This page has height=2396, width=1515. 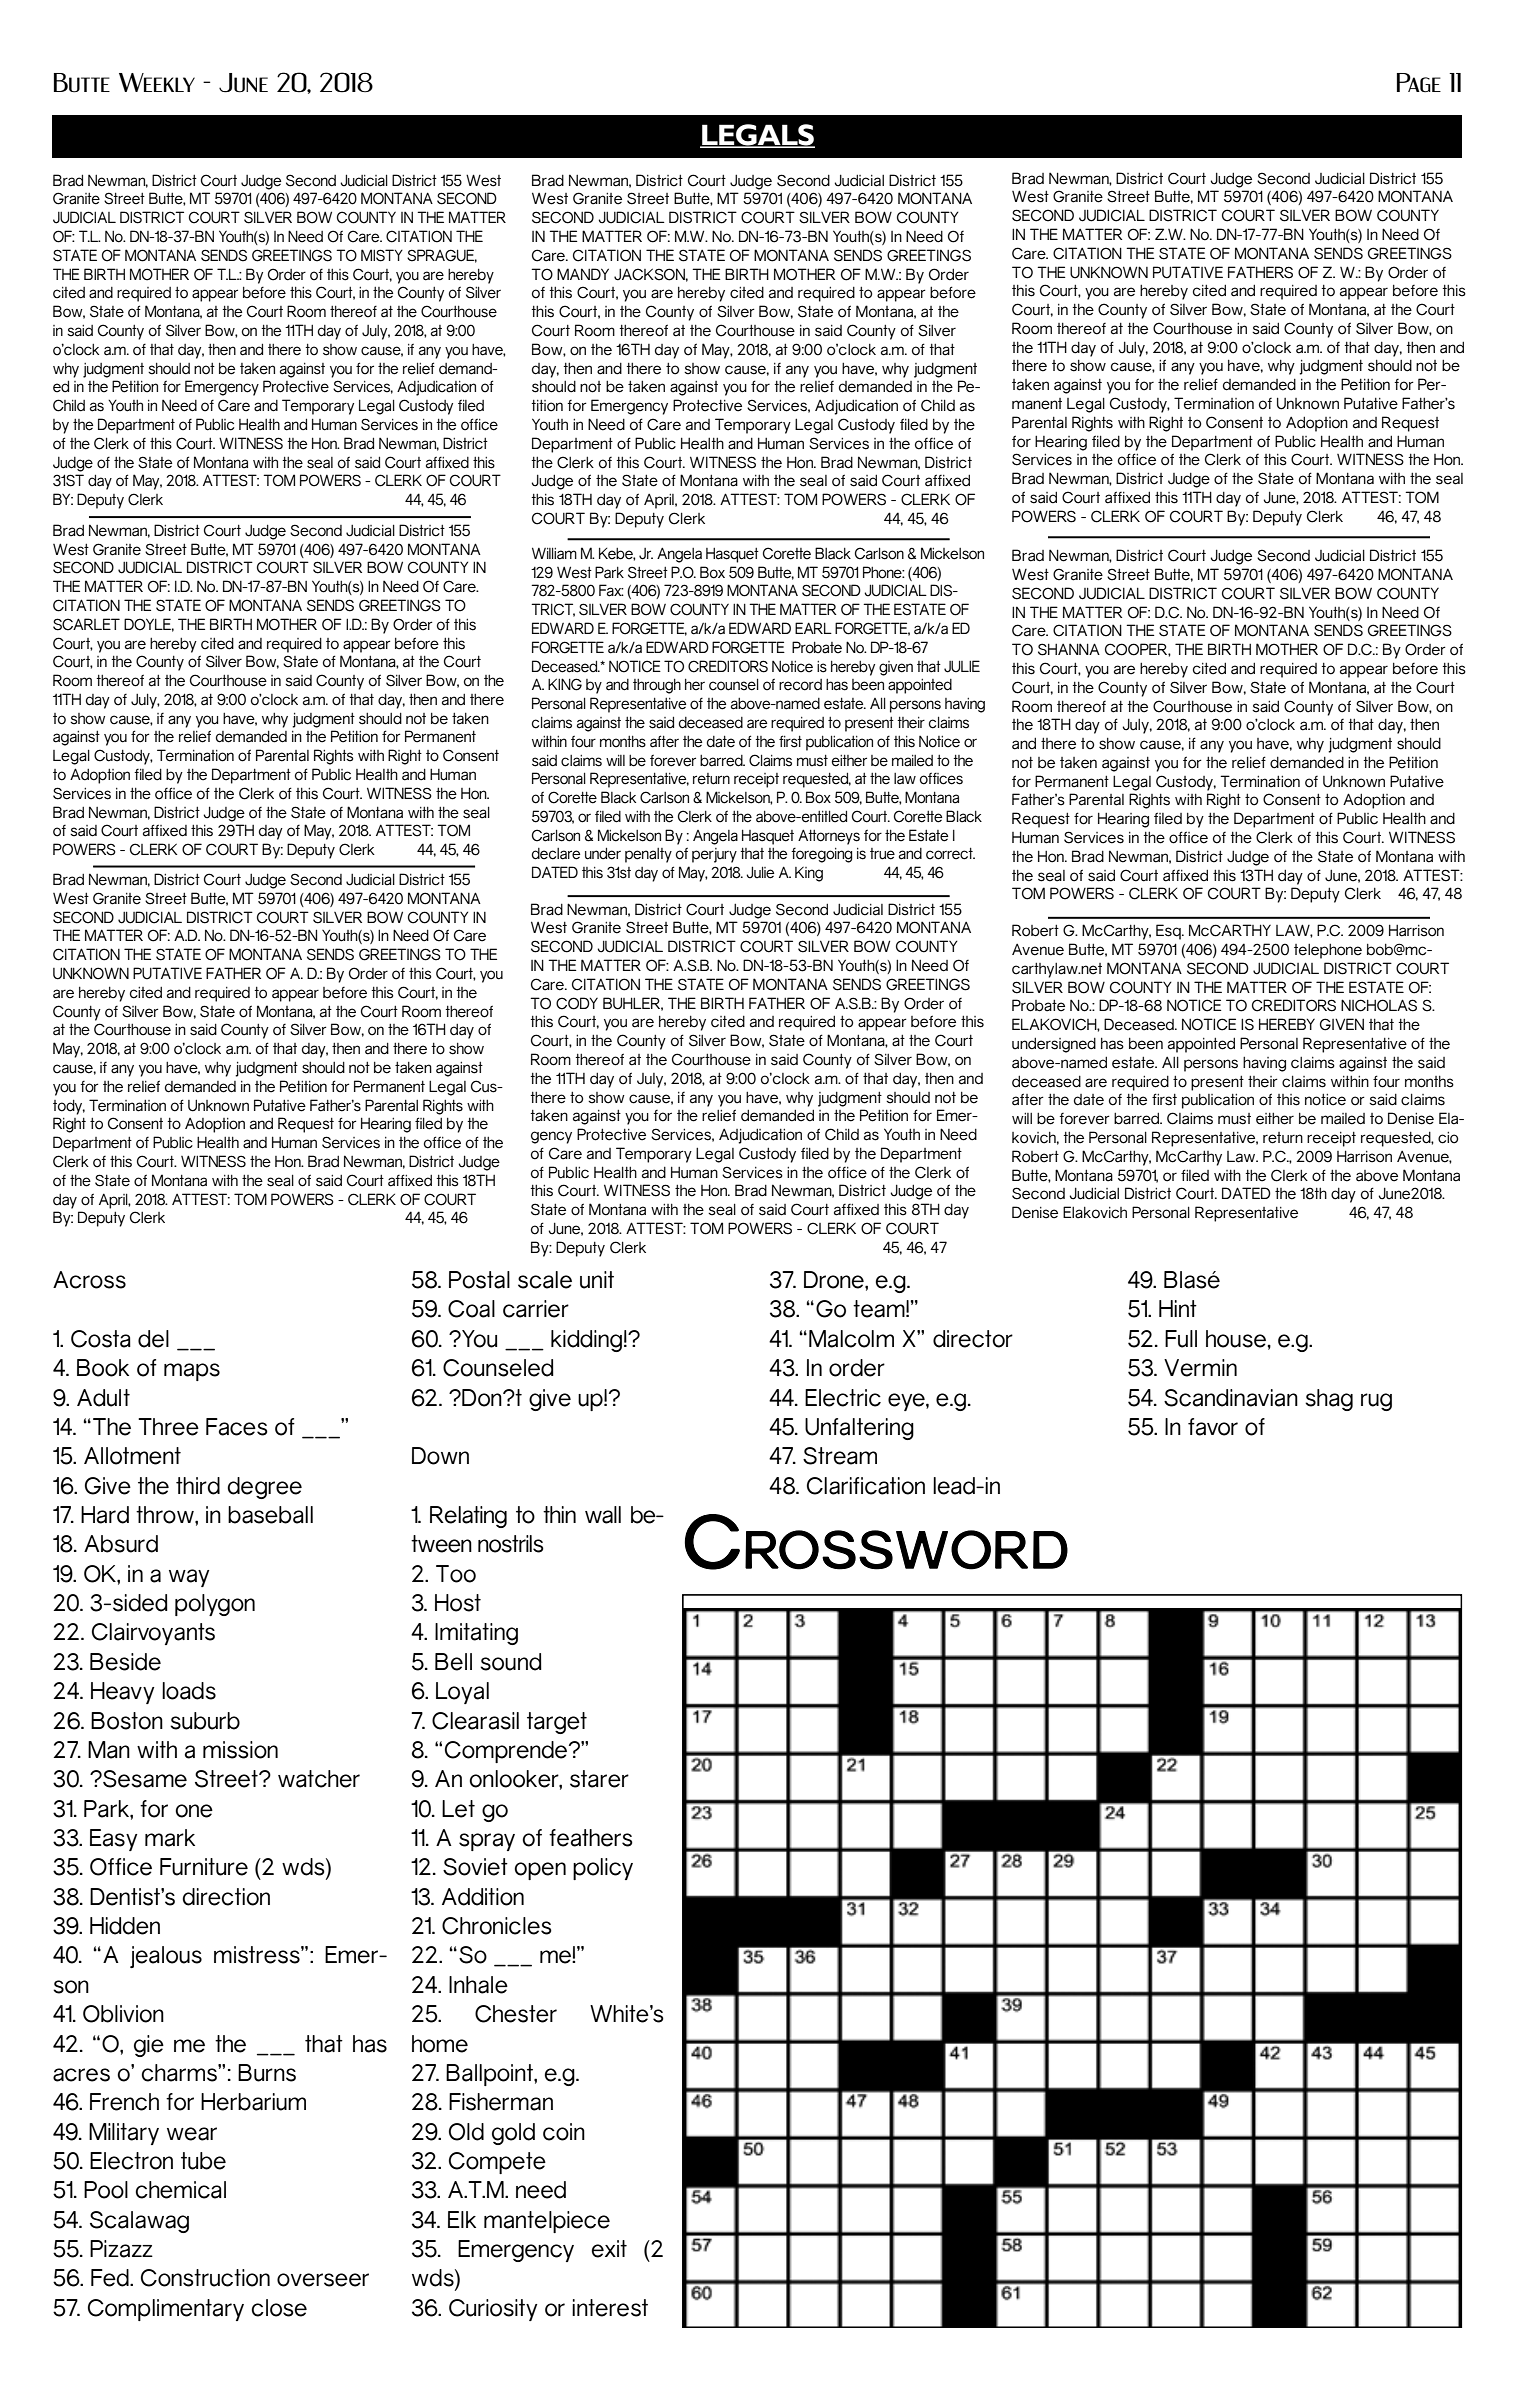 I want to click on interest, so click(x=610, y=2308).
